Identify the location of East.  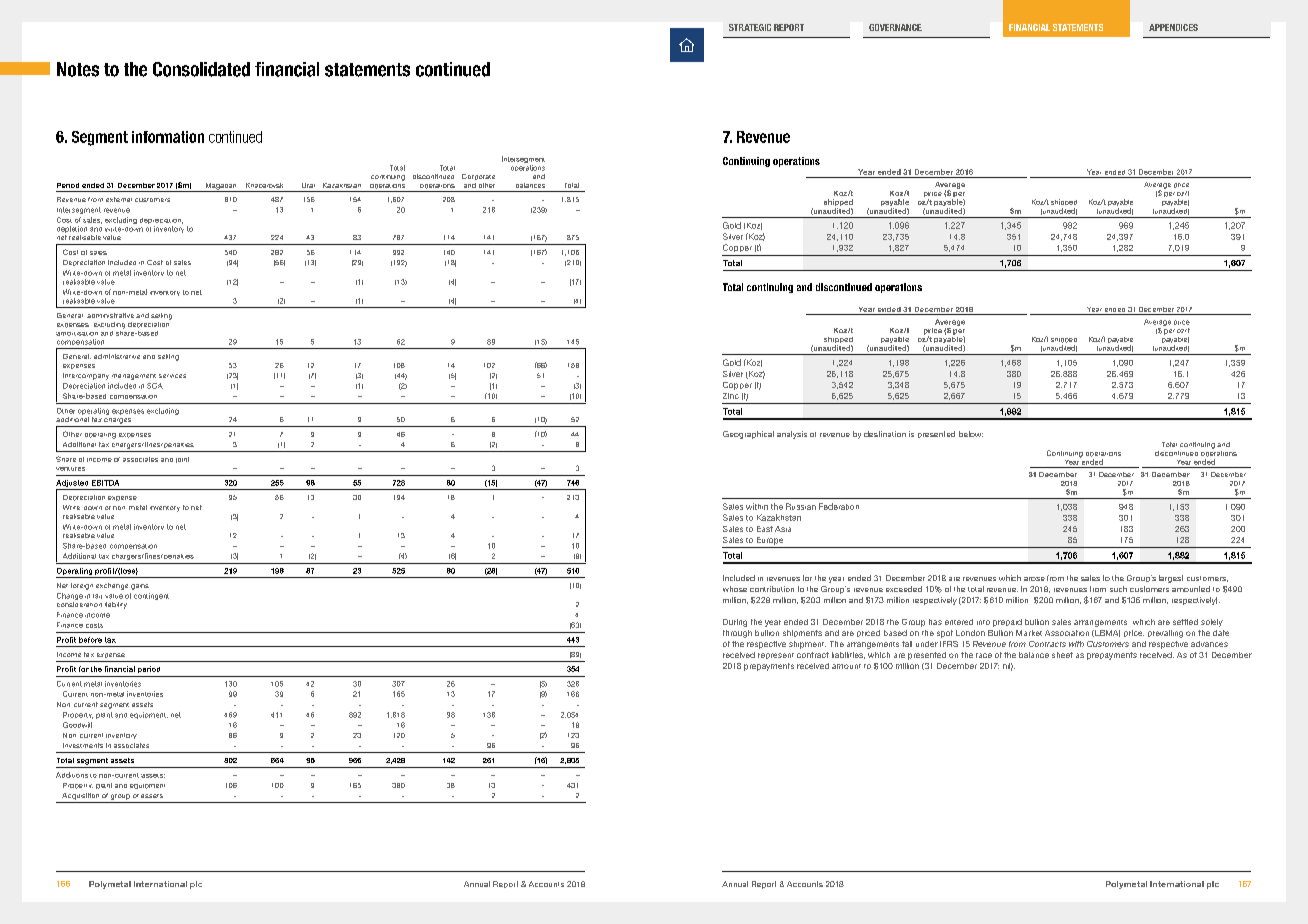
(765, 529).
